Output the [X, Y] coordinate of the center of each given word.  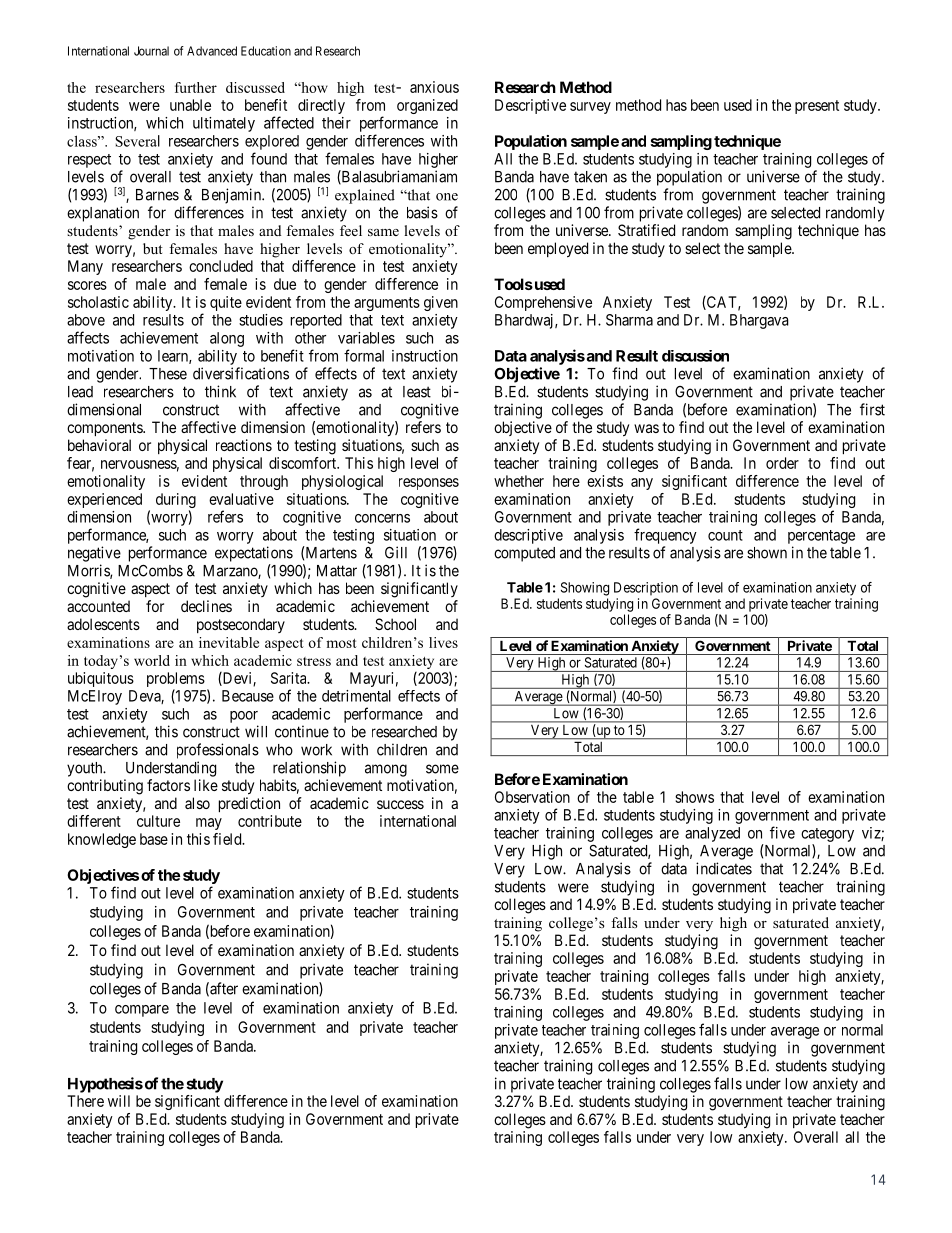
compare [142, 1011]
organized [427, 106]
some [442, 769]
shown [767, 553]
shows [694, 797]
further [196, 87]
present [817, 107]
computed [524, 554]
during [176, 500]
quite [226, 303]
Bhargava [759, 321]
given [441, 303]
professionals [218, 751]
